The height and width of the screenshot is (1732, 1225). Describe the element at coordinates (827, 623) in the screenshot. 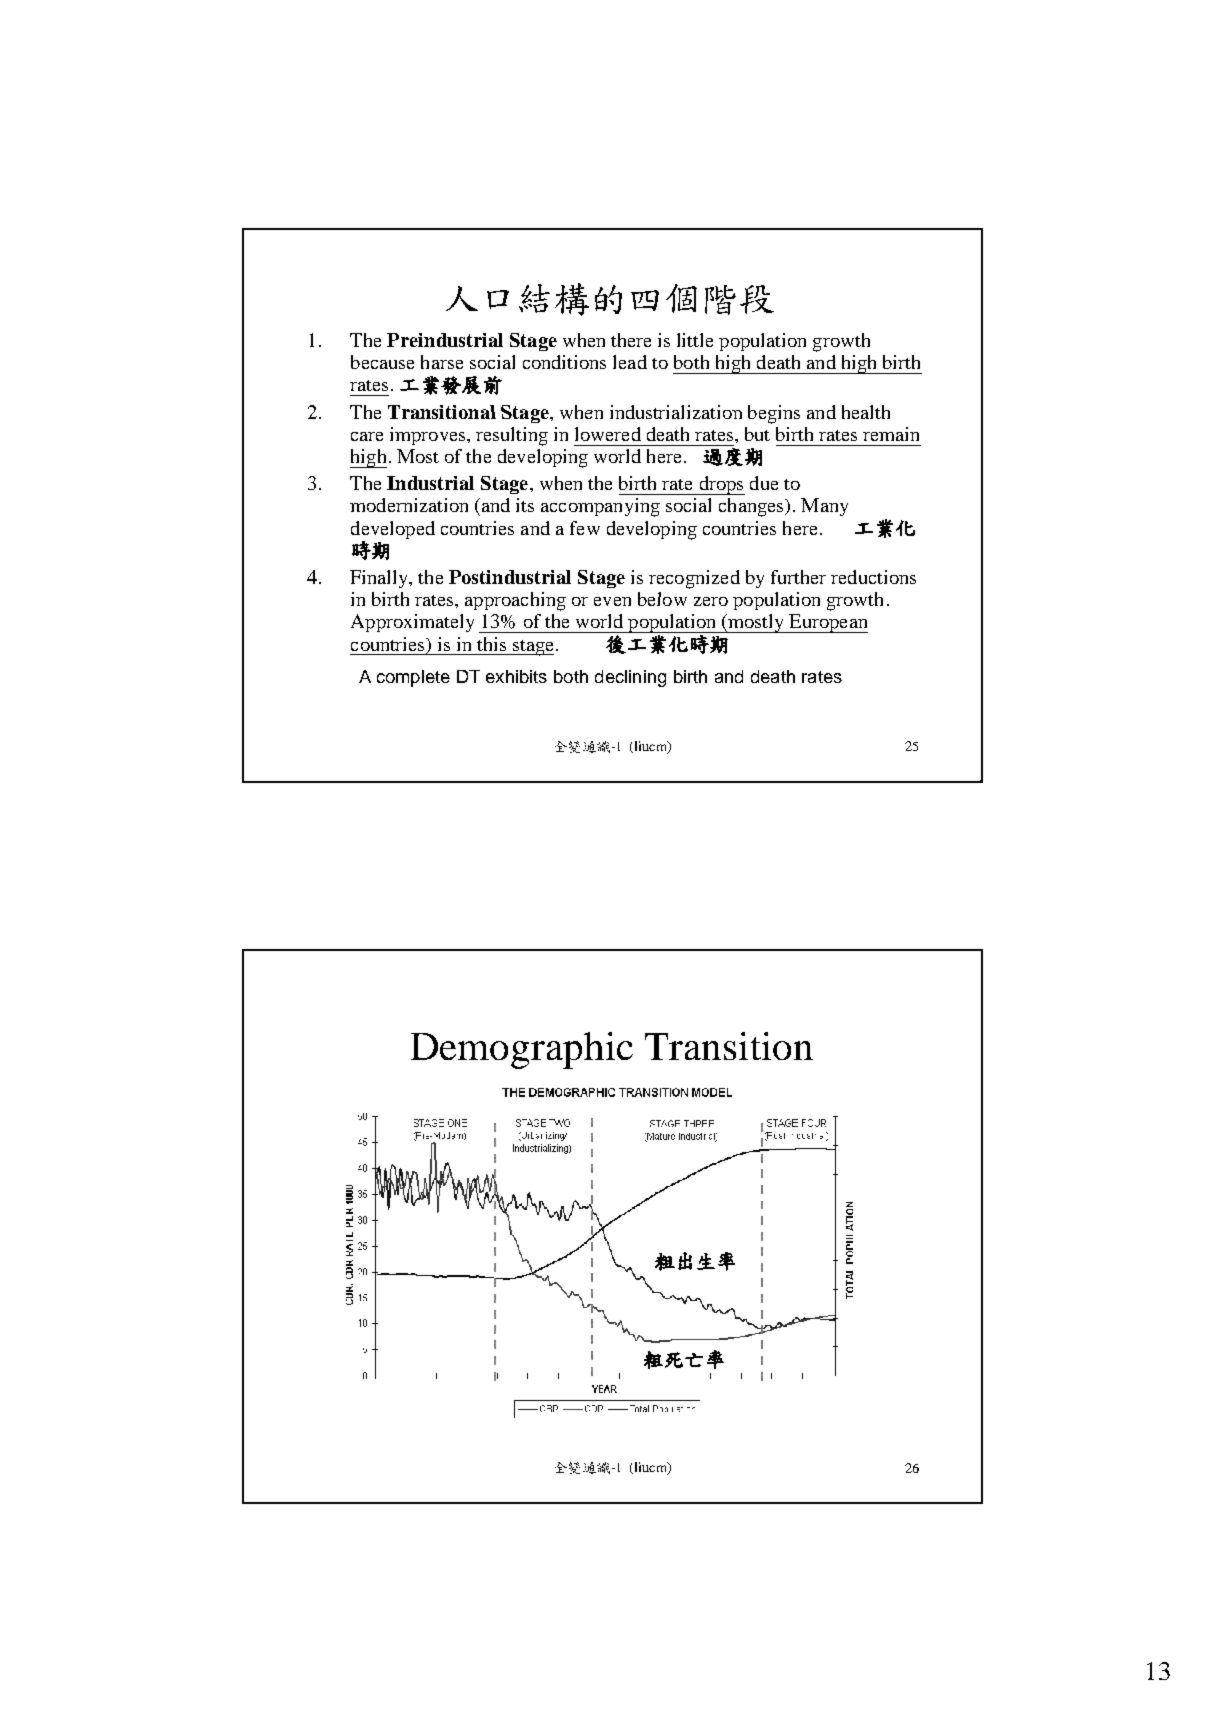

I see `European` at that location.
